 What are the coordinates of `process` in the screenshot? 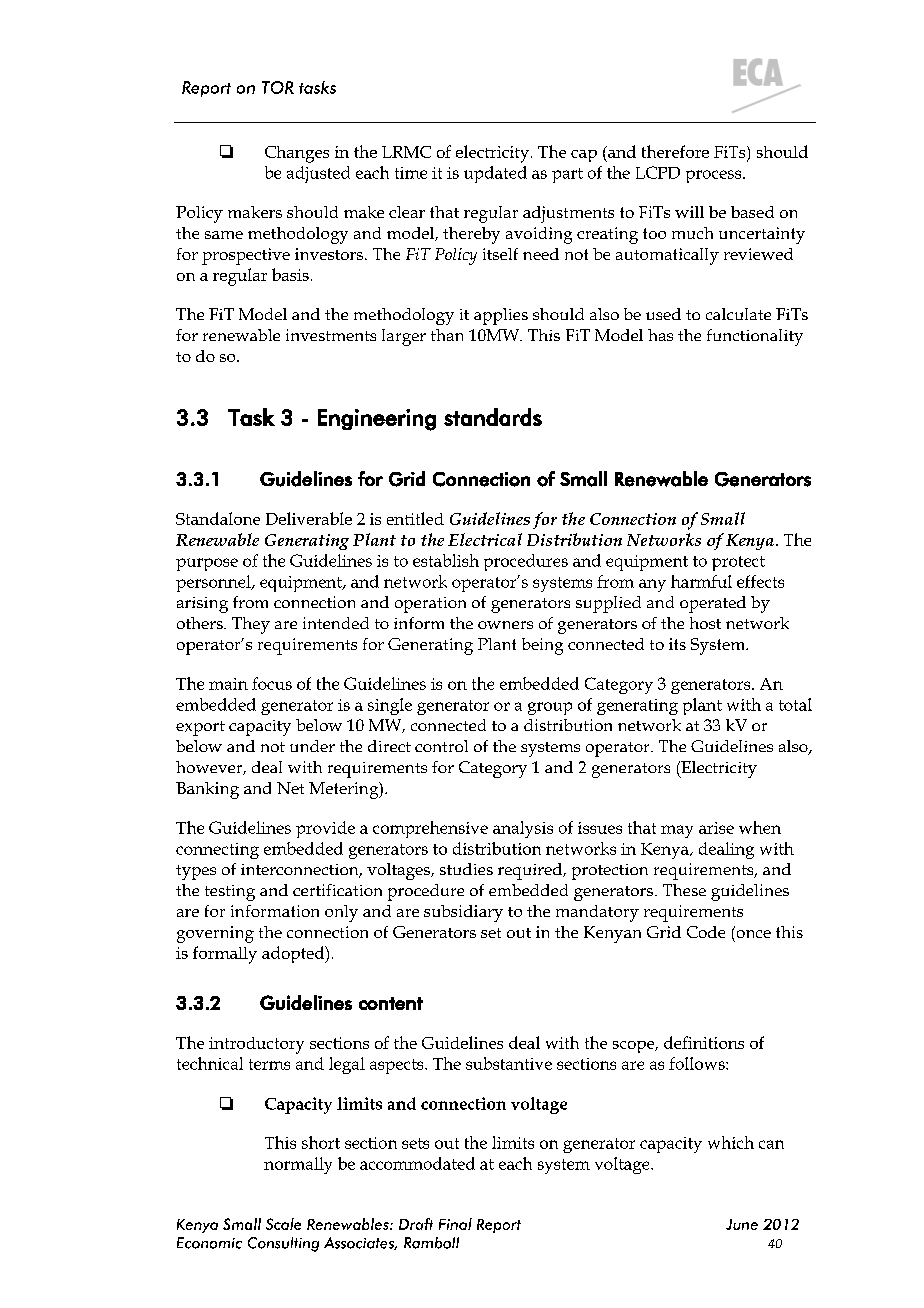 It's located at (715, 176).
